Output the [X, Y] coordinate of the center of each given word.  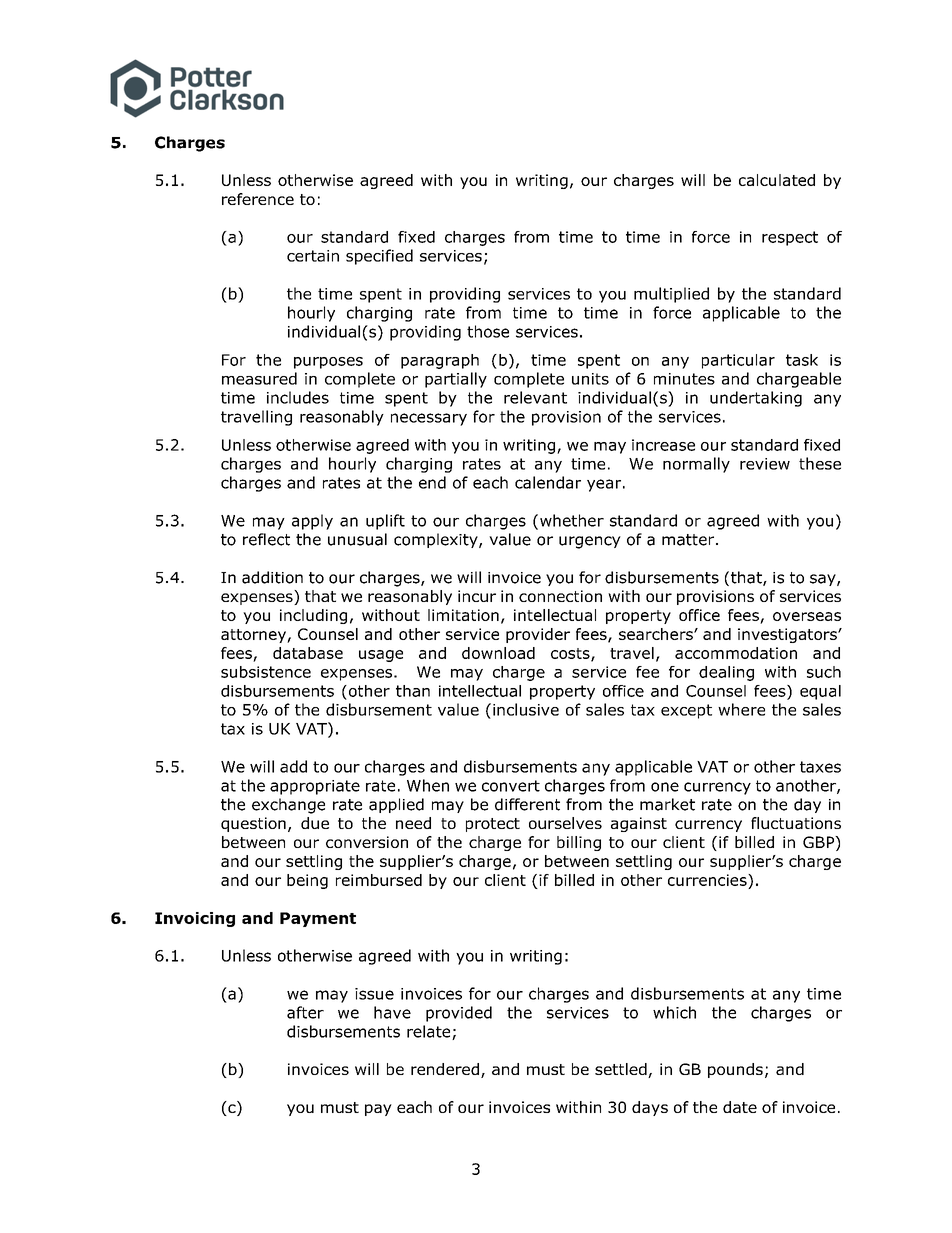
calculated [777, 180]
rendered [445, 1069]
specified [379, 257]
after [305, 1012]
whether [572, 520]
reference [258, 199]
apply [312, 522]
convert [511, 786]
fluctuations [796, 823]
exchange [288, 806]
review [765, 464]
